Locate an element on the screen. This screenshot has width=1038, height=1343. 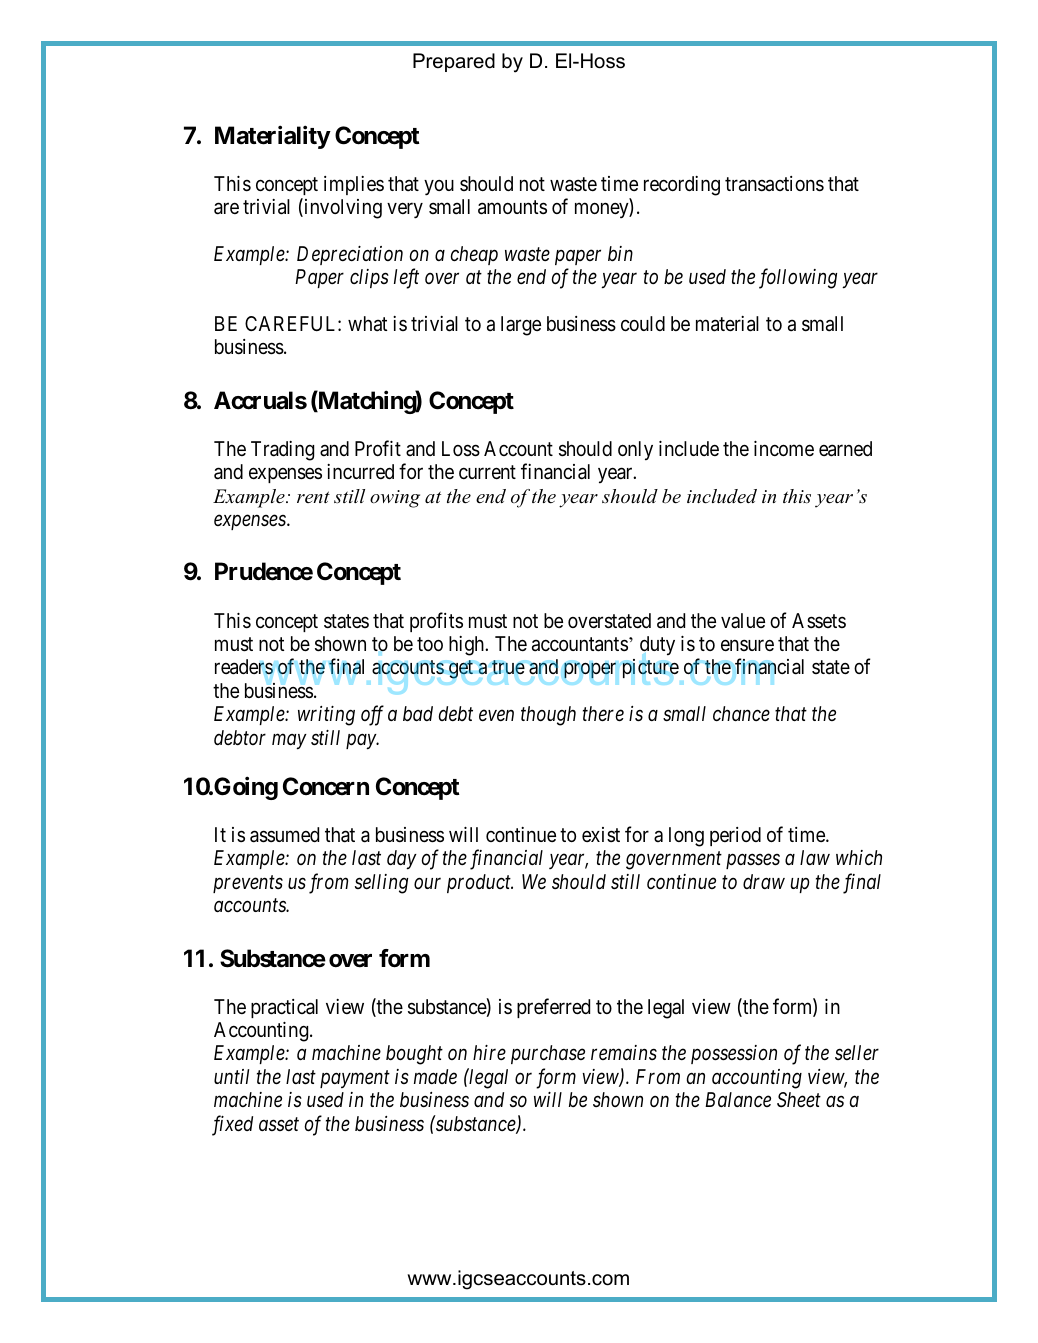
implies is located at coordinates (354, 185).
